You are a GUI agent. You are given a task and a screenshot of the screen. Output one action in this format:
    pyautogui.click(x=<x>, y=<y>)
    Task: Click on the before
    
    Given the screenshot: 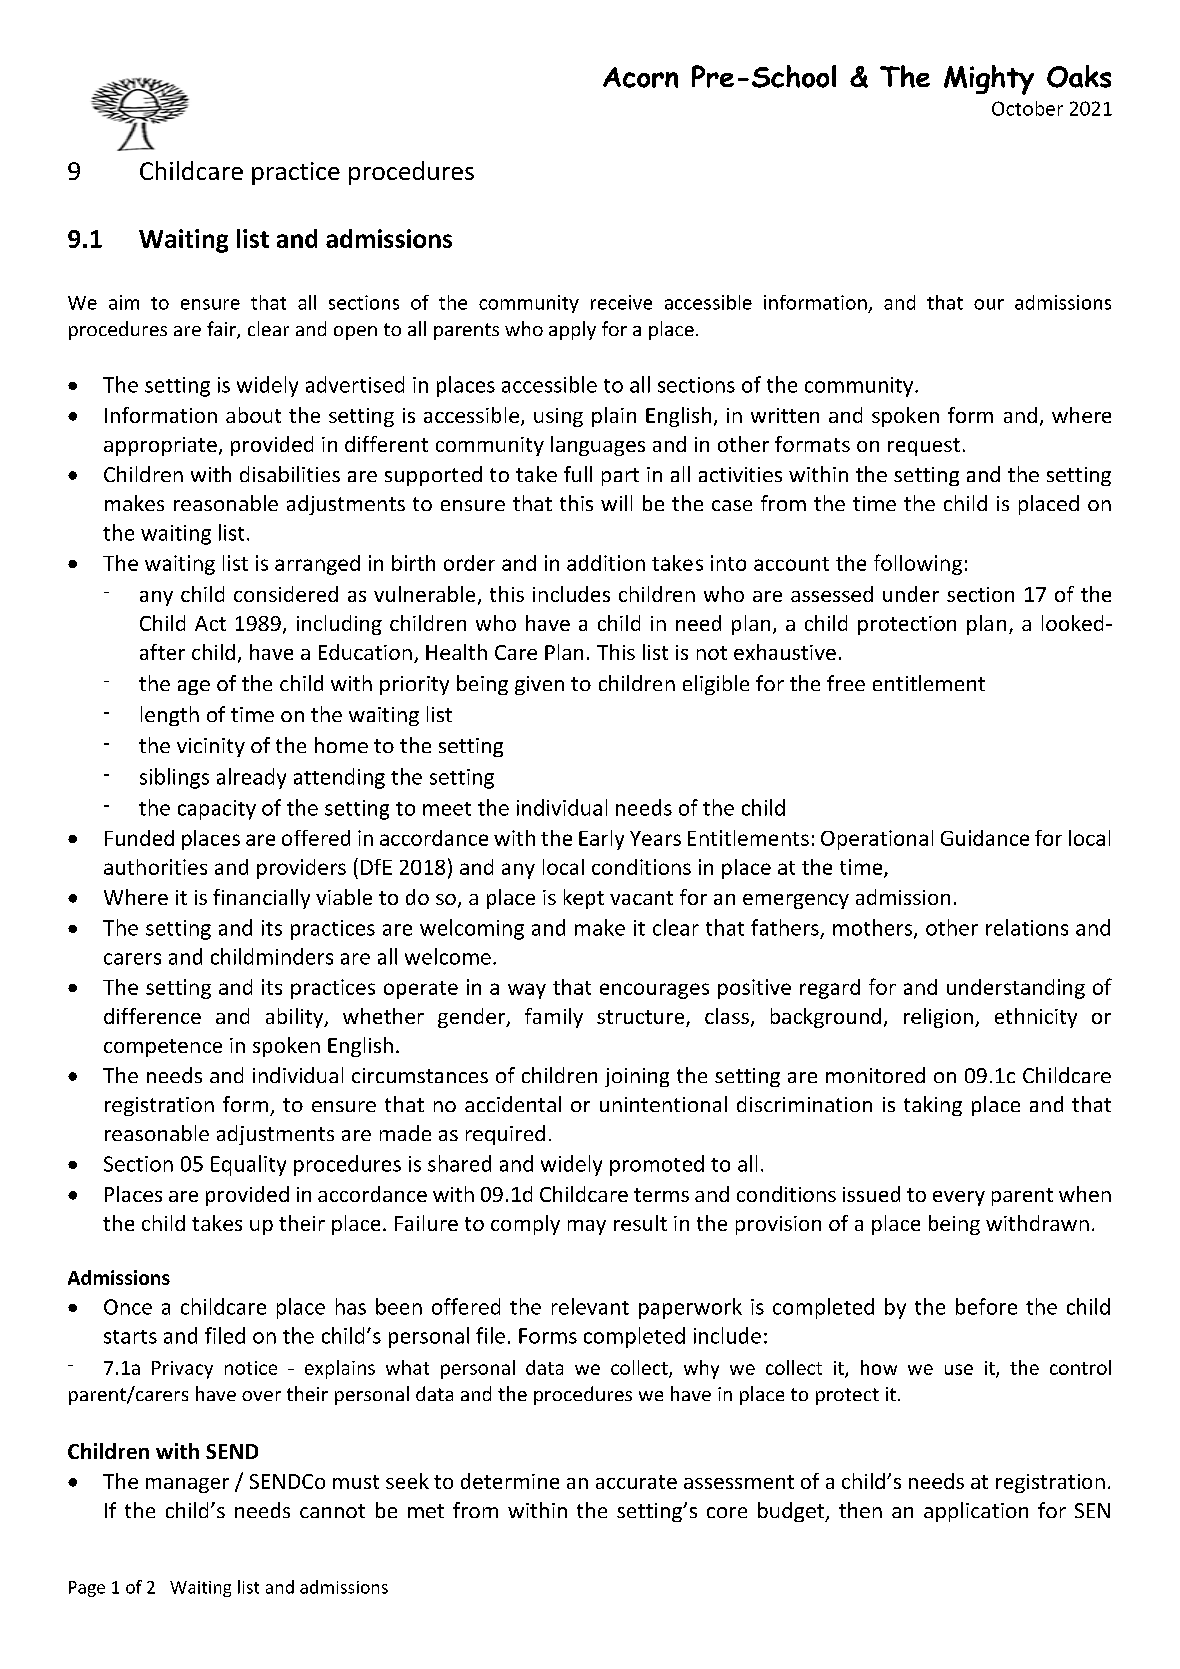 What is the action you would take?
    pyautogui.click(x=986, y=1306)
